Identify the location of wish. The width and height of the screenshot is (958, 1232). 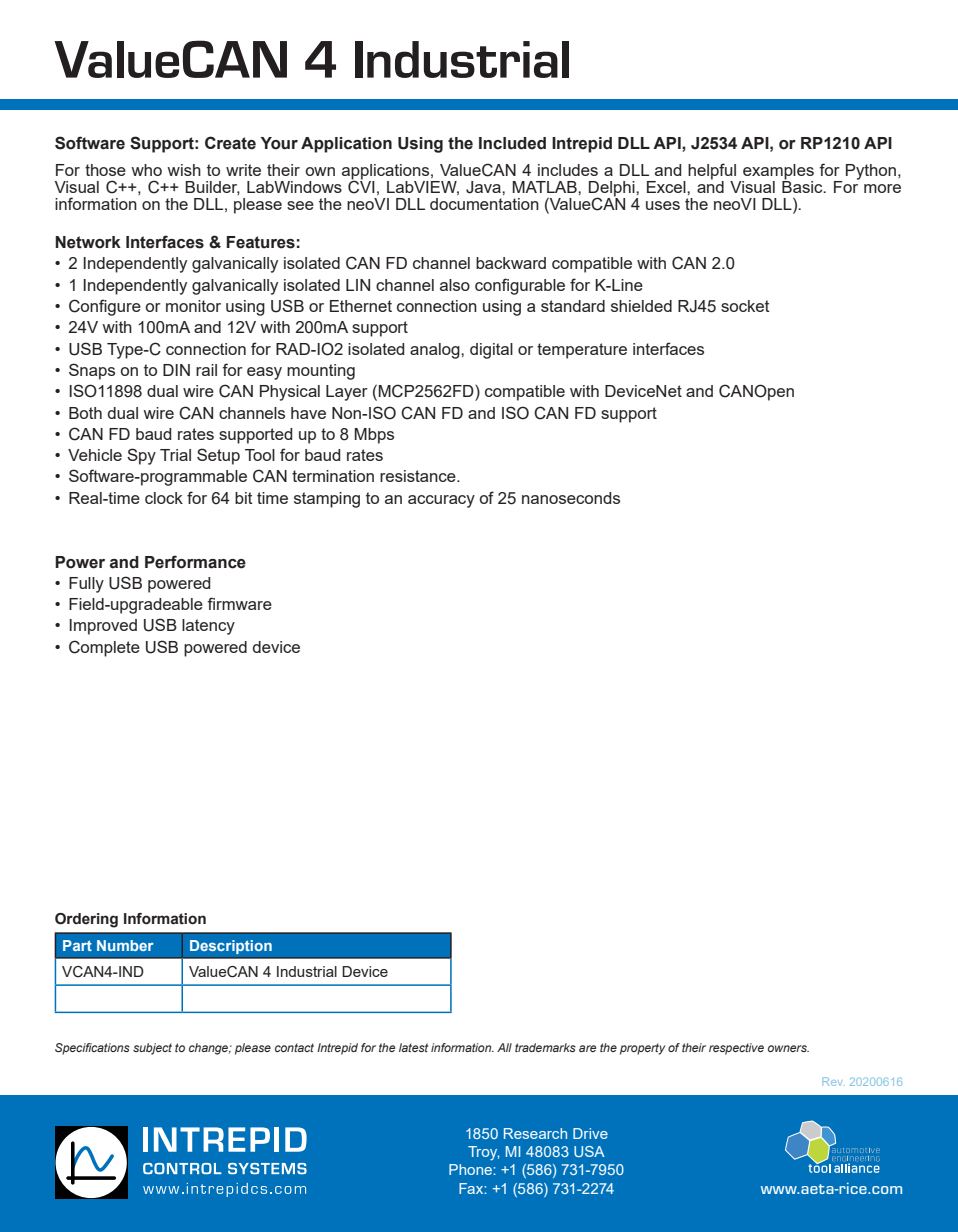
(184, 170).
